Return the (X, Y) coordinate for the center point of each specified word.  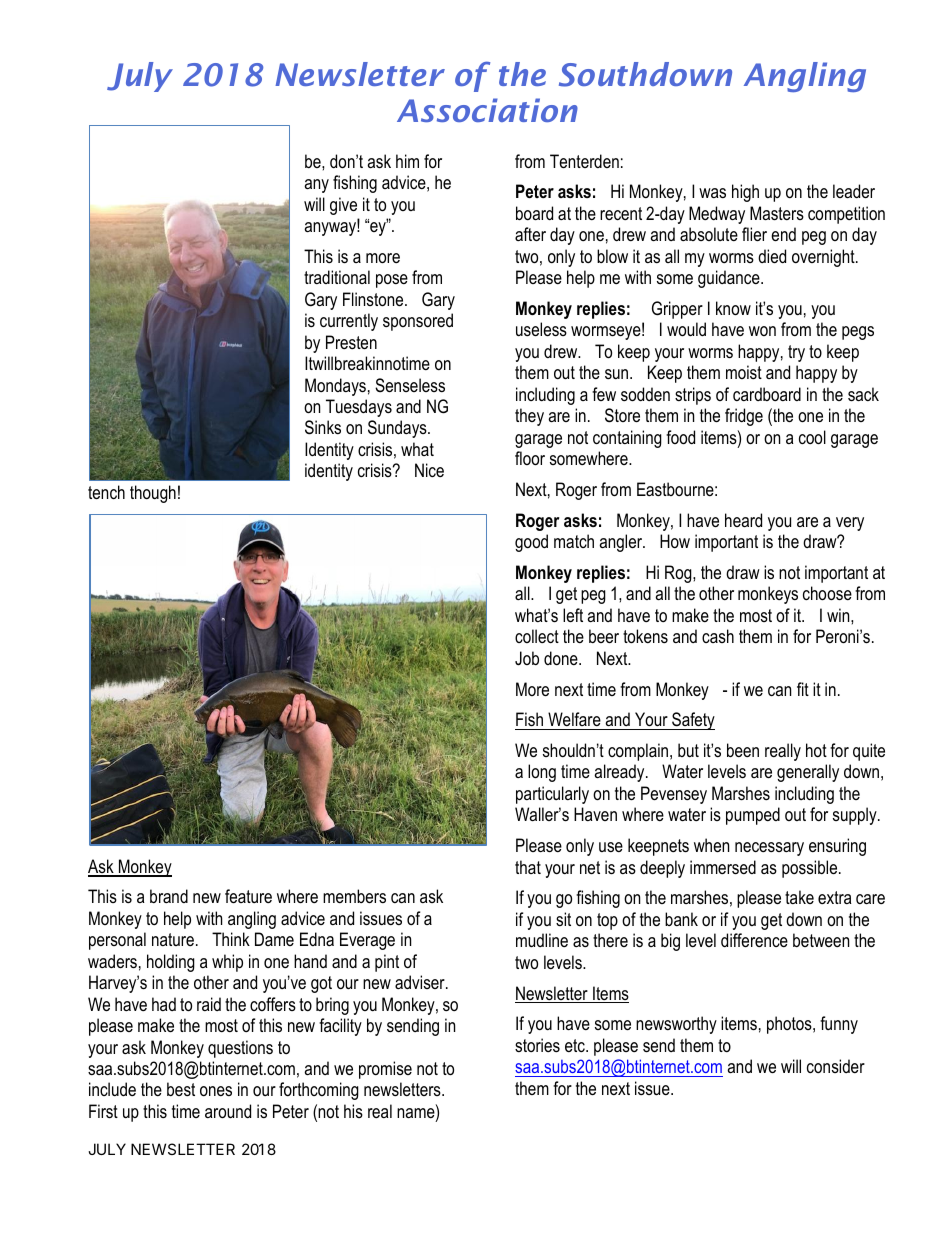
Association (487, 110)
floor (530, 458)
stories (537, 1045)
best (181, 1089)
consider (836, 1066)
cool (812, 437)
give (343, 206)
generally (808, 773)
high (745, 193)
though (153, 494)
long (542, 773)
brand (169, 896)
